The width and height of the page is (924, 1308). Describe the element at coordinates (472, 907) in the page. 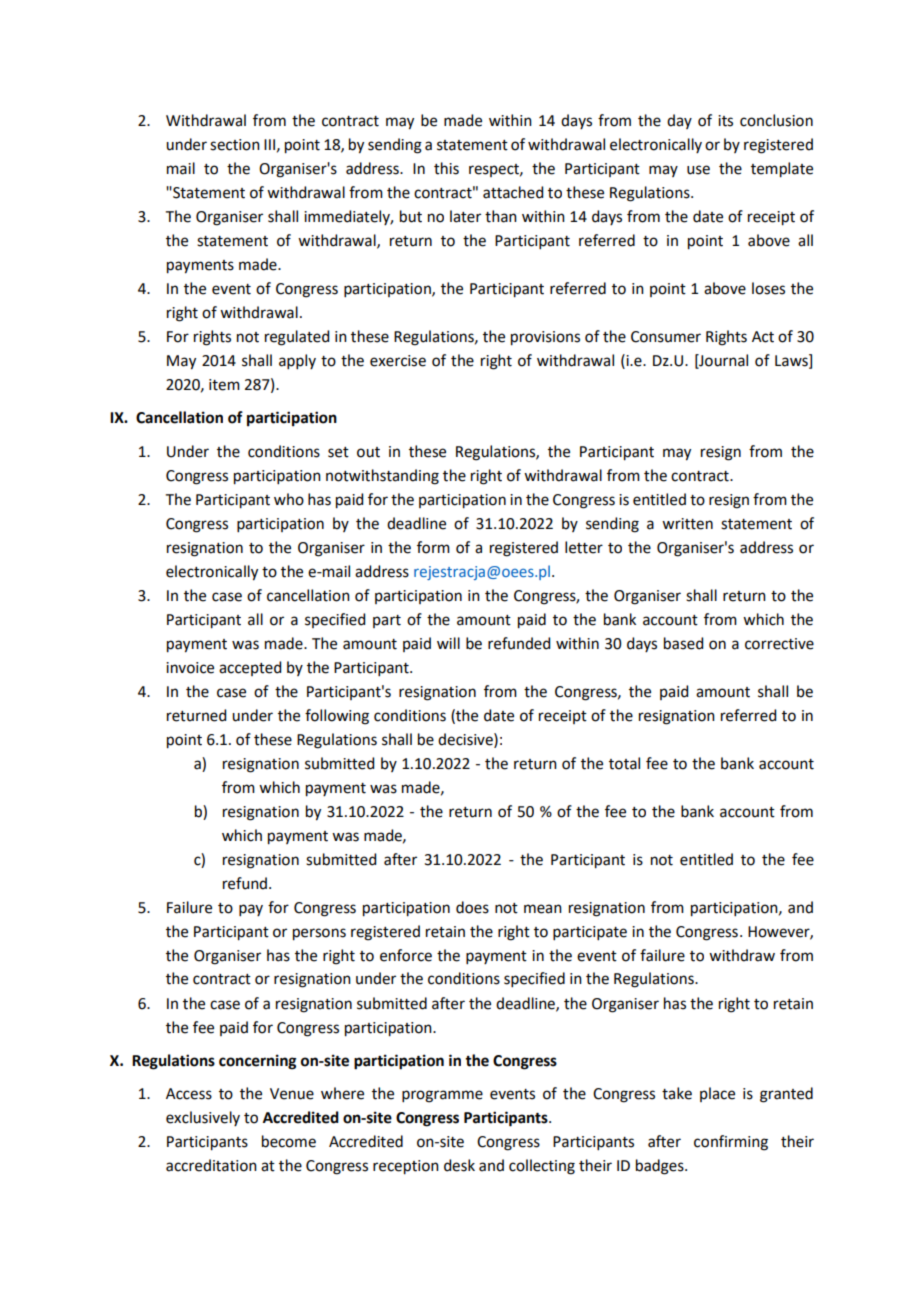

I see `does` at that location.
